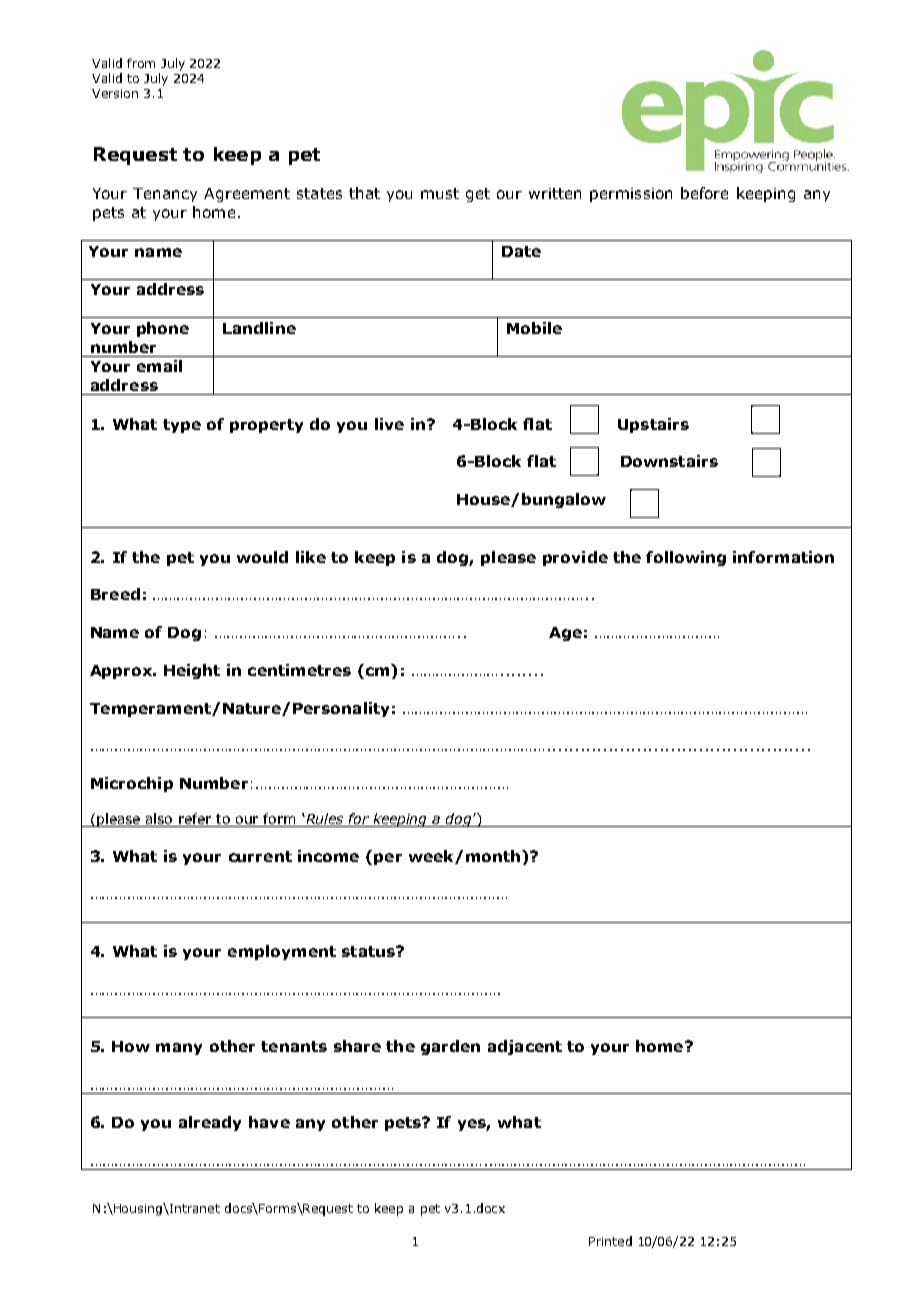 The height and width of the page is (1308, 924). What do you see at coordinates (141, 63) in the page?
I see `from` at bounding box center [141, 63].
